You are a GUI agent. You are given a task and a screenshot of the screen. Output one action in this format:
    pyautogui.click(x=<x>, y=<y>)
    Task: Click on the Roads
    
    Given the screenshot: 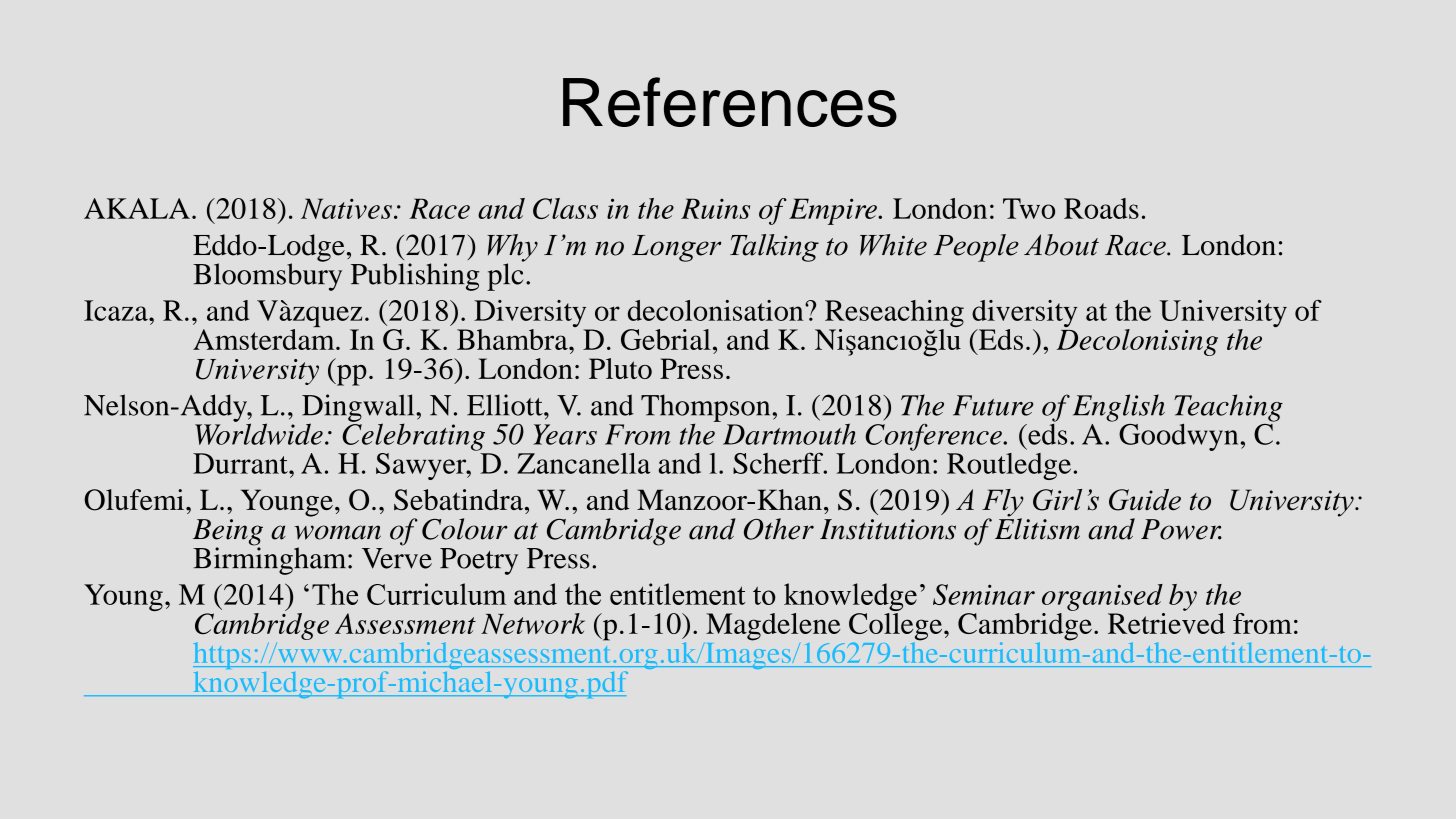 What is the action you would take?
    pyautogui.click(x=1101, y=208)
